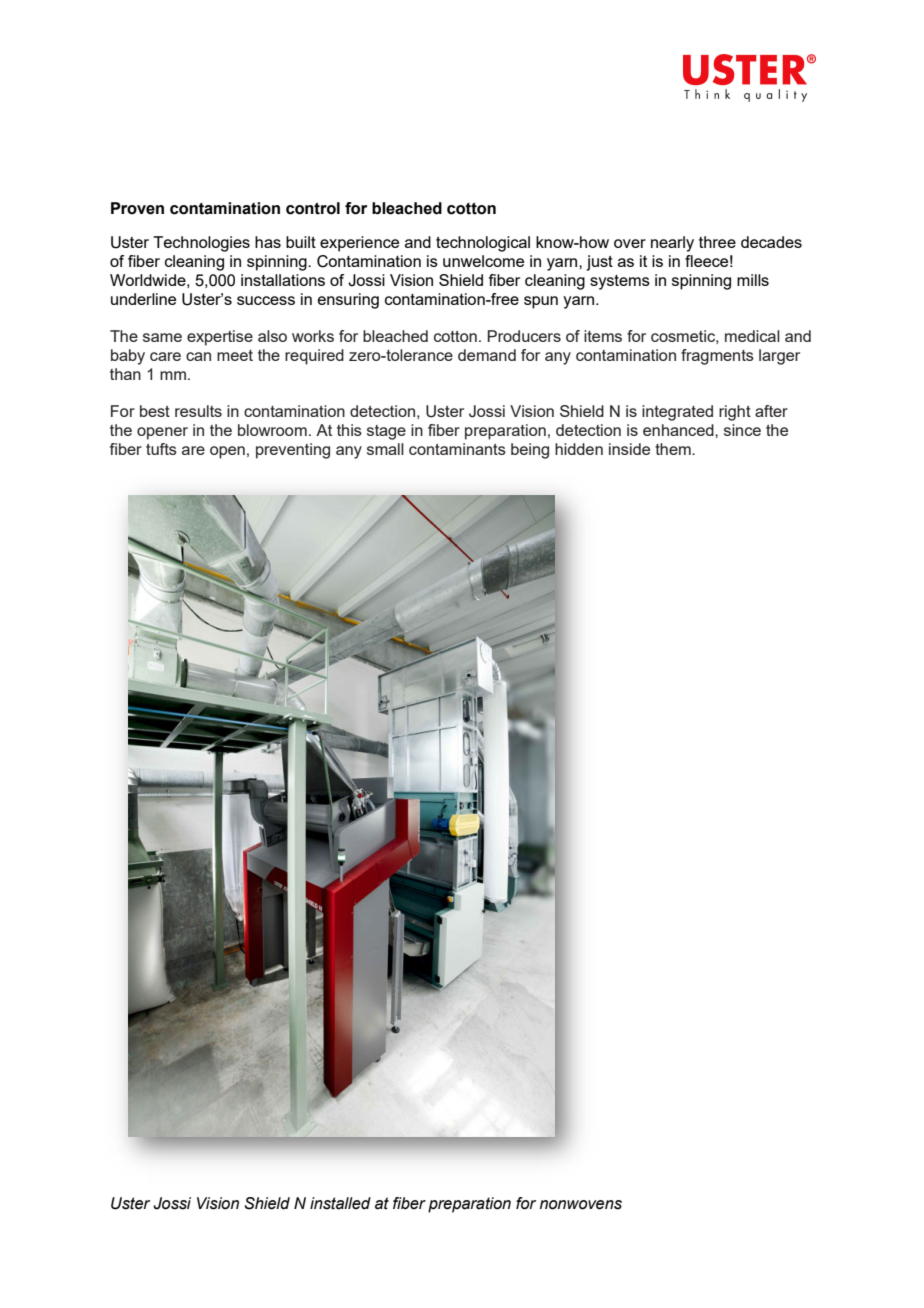  What do you see at coordinates (483, 244) in the image?
I see `technological` at bounding box center [483, 244].
